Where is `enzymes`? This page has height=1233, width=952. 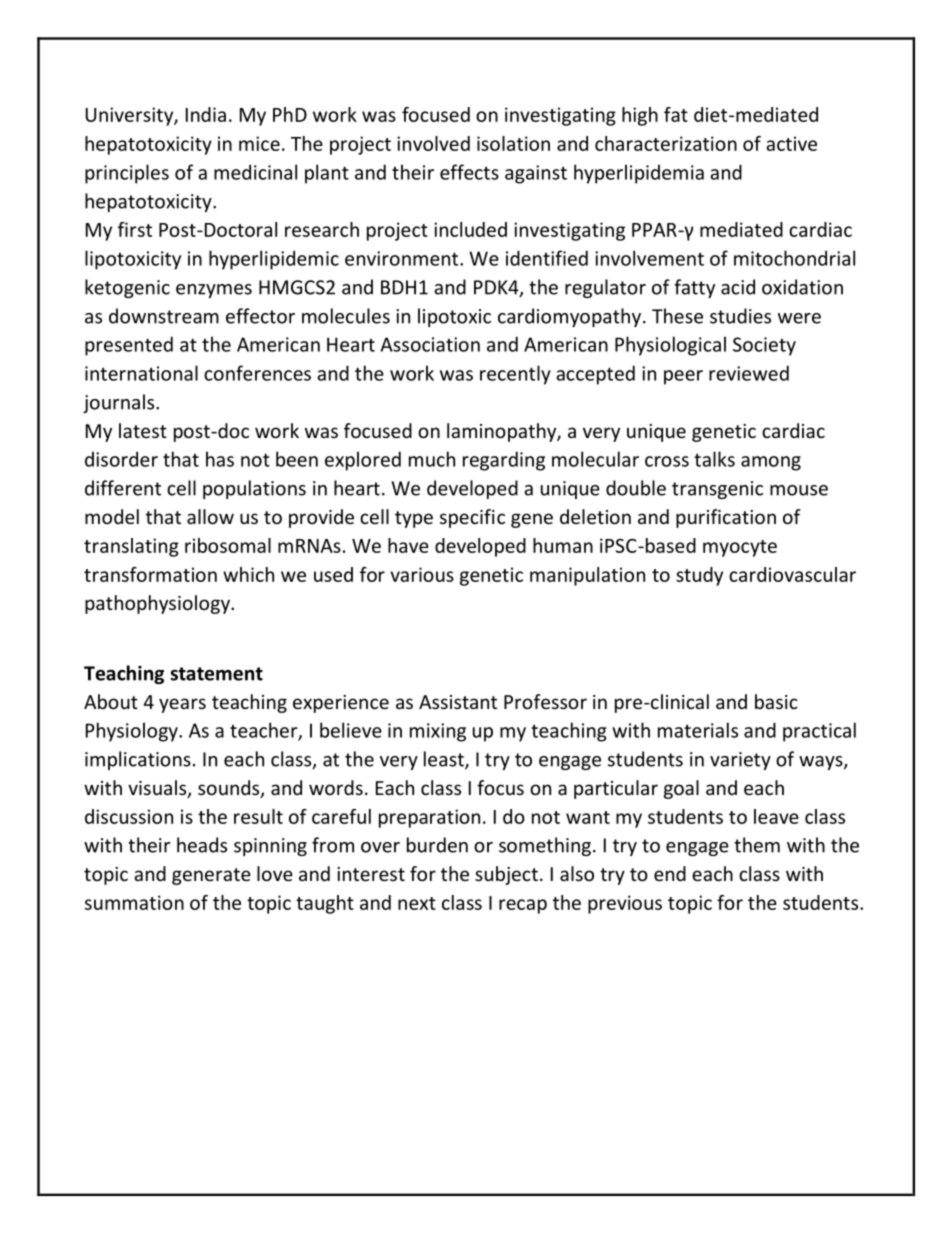 enzymes is located at coordinates (214, 291).
